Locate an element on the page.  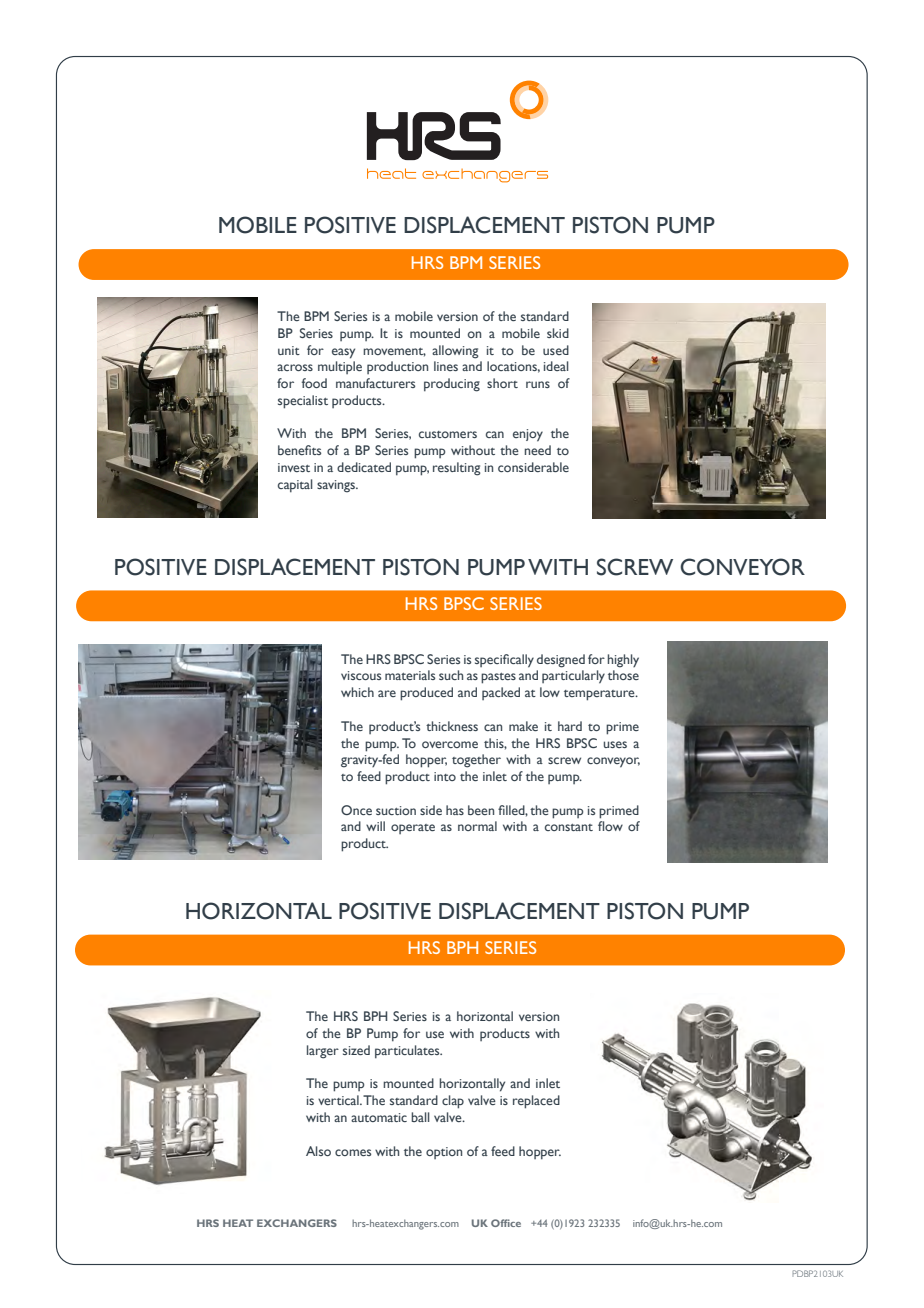
replaced is located at coordinates (536, 1102).
